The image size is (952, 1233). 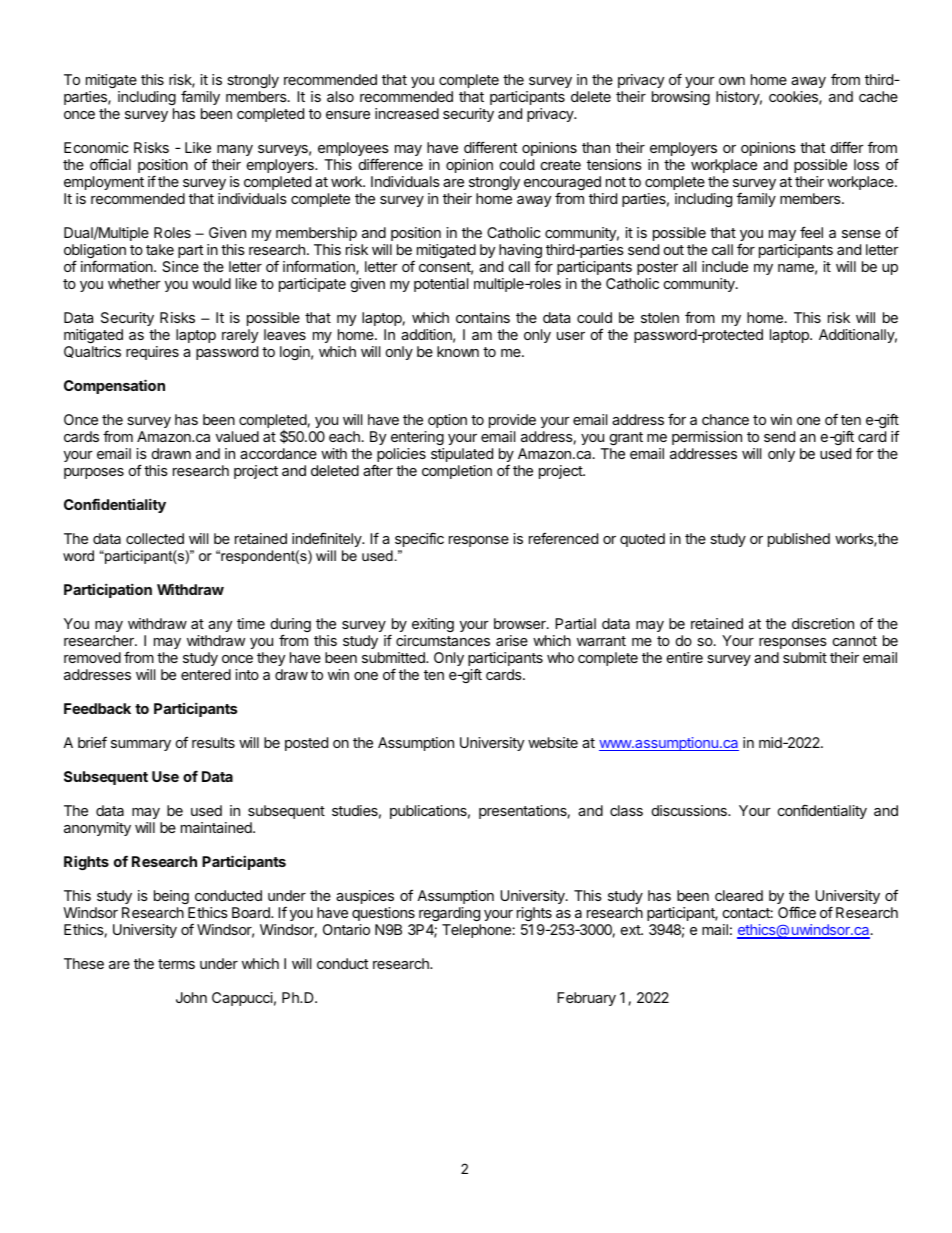 I want to click on increased, so click(x=407, y=113).
